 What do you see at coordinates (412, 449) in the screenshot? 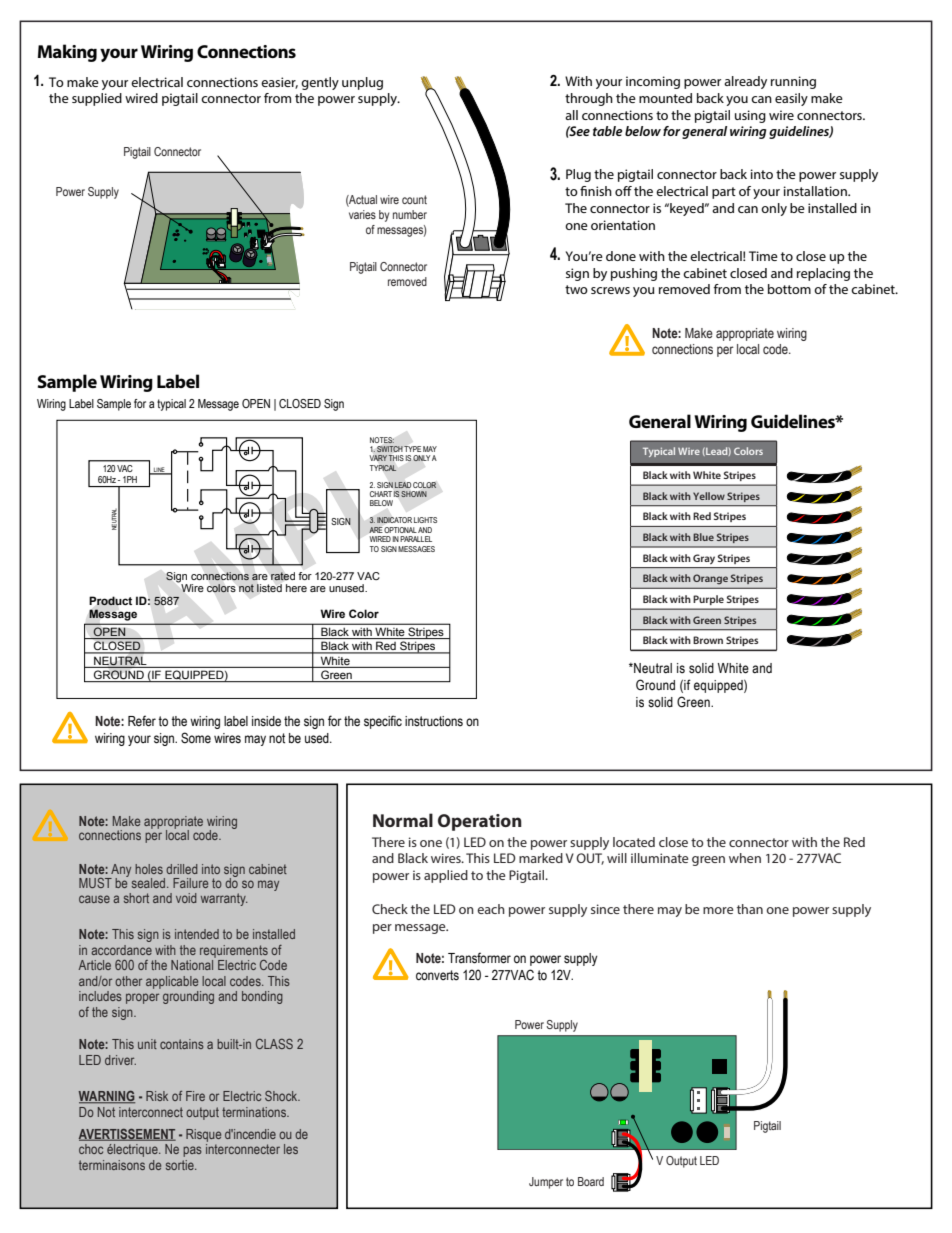
I see `TYPE` at bounding box center [412, 449].
